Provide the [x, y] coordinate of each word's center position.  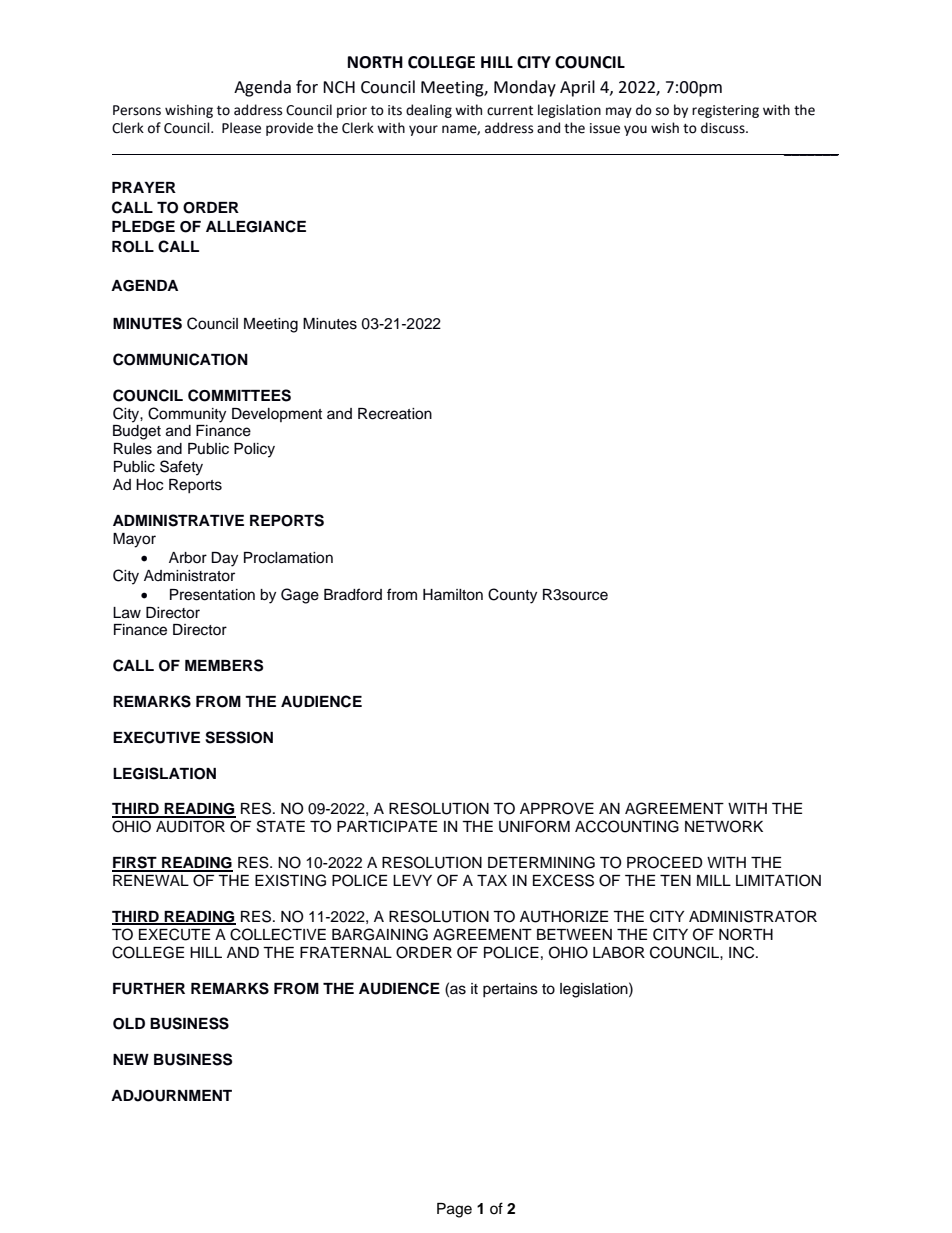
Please [241, 128]
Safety [181, 468]
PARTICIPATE [387, 826]
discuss [724, 128]
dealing [429, 111]
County [512, 596]
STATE [281, 826]
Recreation [395, 414]
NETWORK [724, 826]
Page [454, 1210]
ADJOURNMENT [171, 1096]
